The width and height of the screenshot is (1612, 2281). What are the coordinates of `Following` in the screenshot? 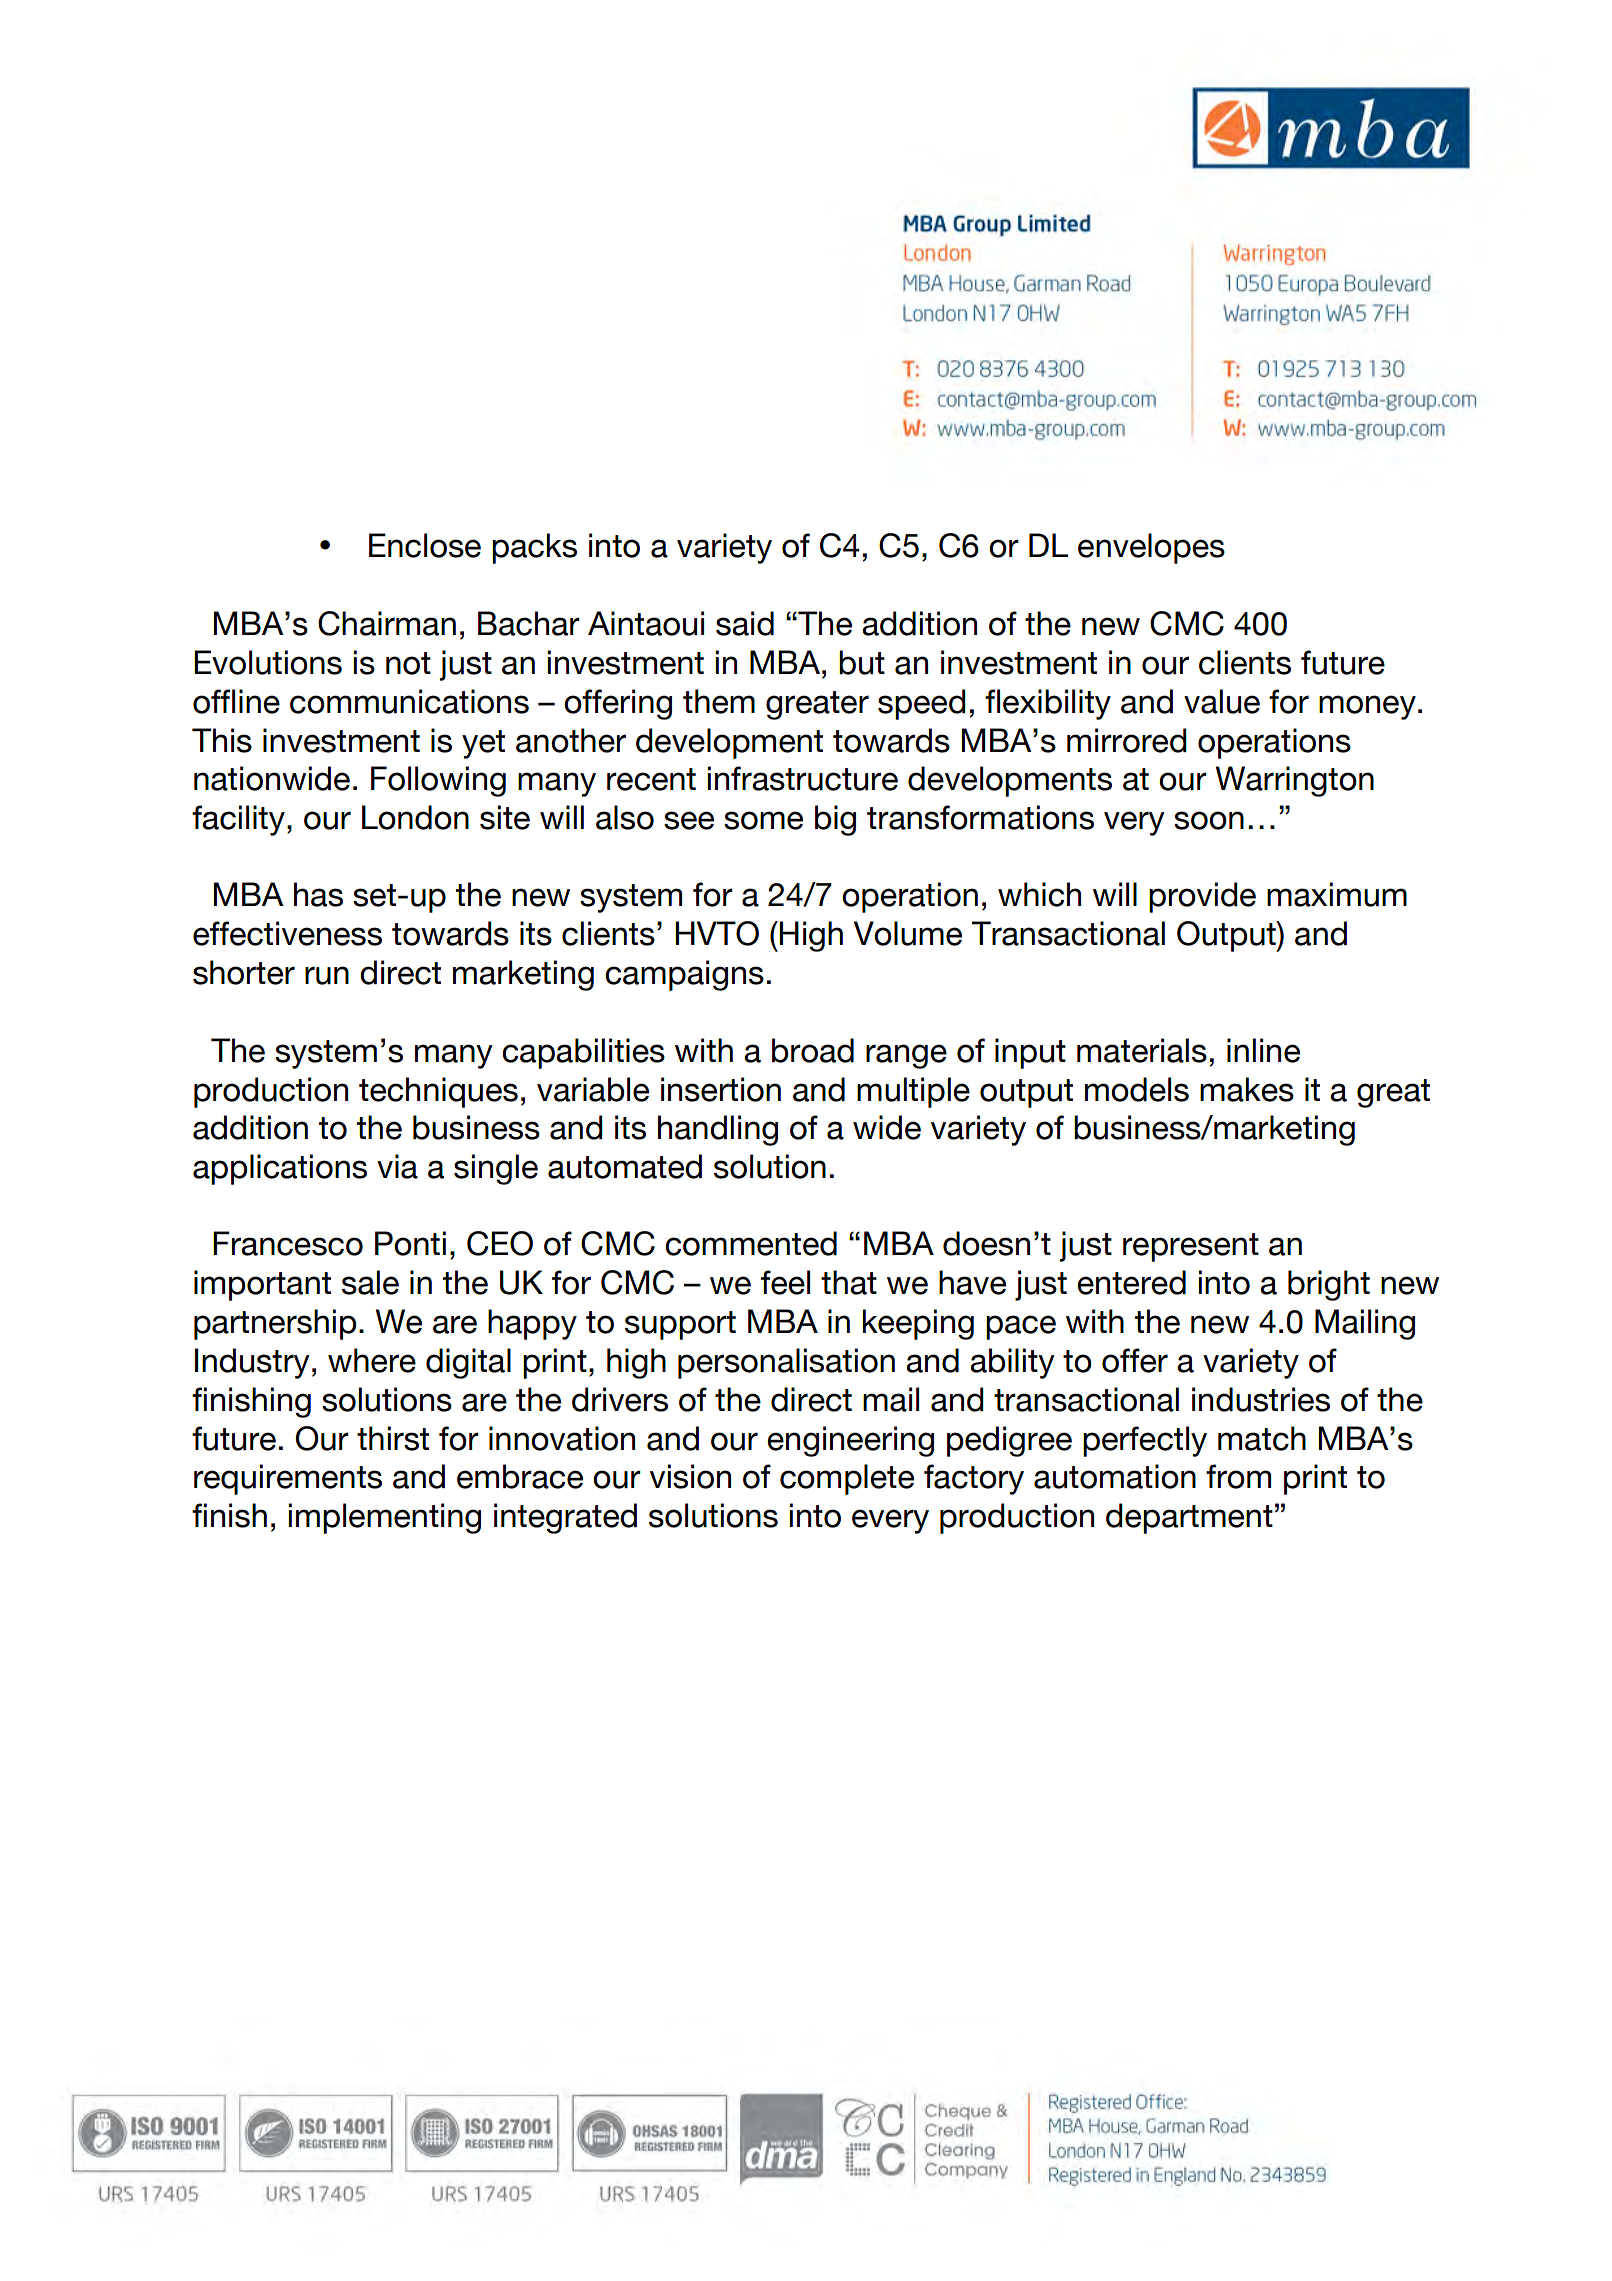 It's located at (438, 781).
